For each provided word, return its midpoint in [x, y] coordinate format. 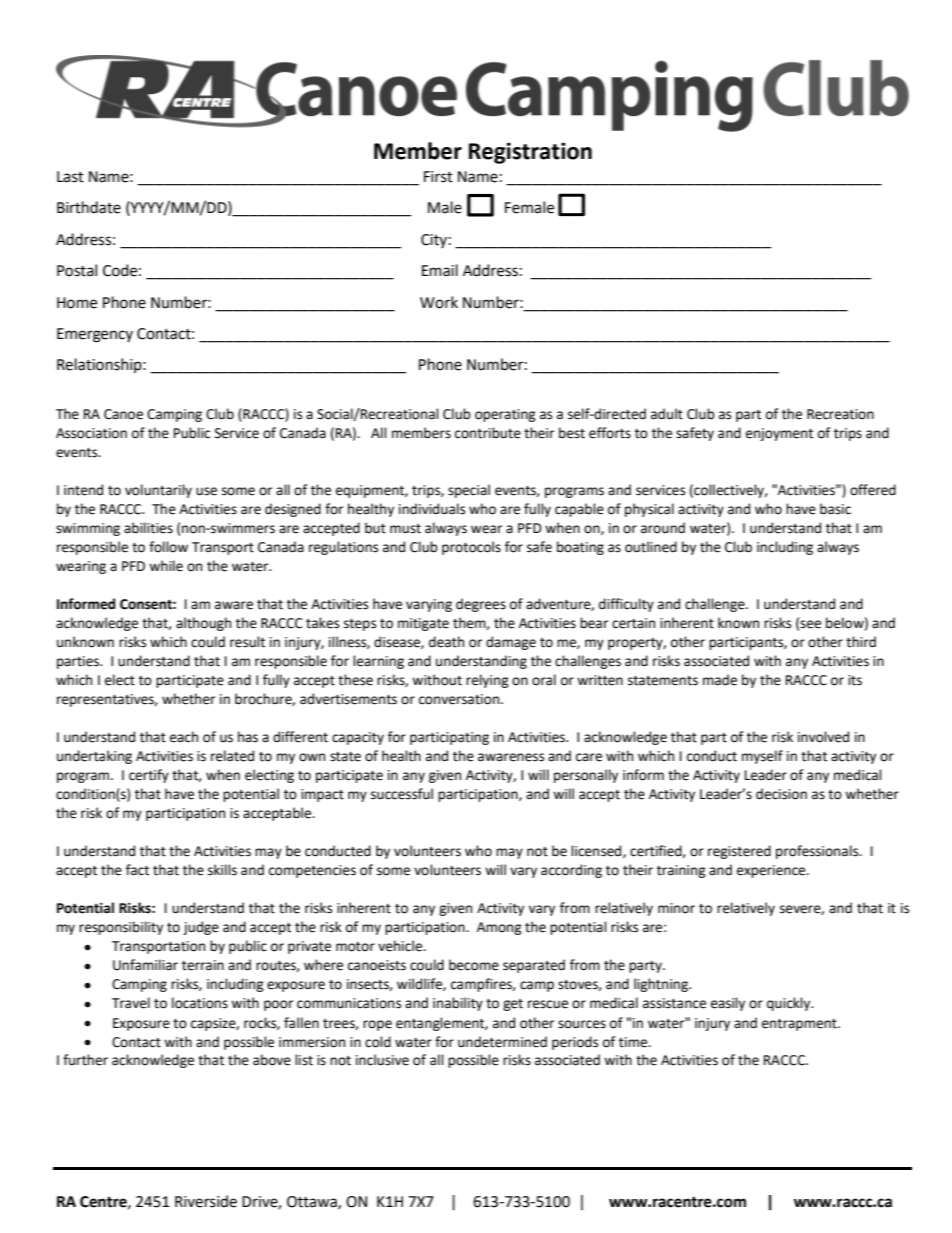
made [720, 680]
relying [487, 681]
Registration [530, 153]
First [438, 177]
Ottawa [313, 1202]
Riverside [206, 1201]
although [203, 624]
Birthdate [89, 207]
